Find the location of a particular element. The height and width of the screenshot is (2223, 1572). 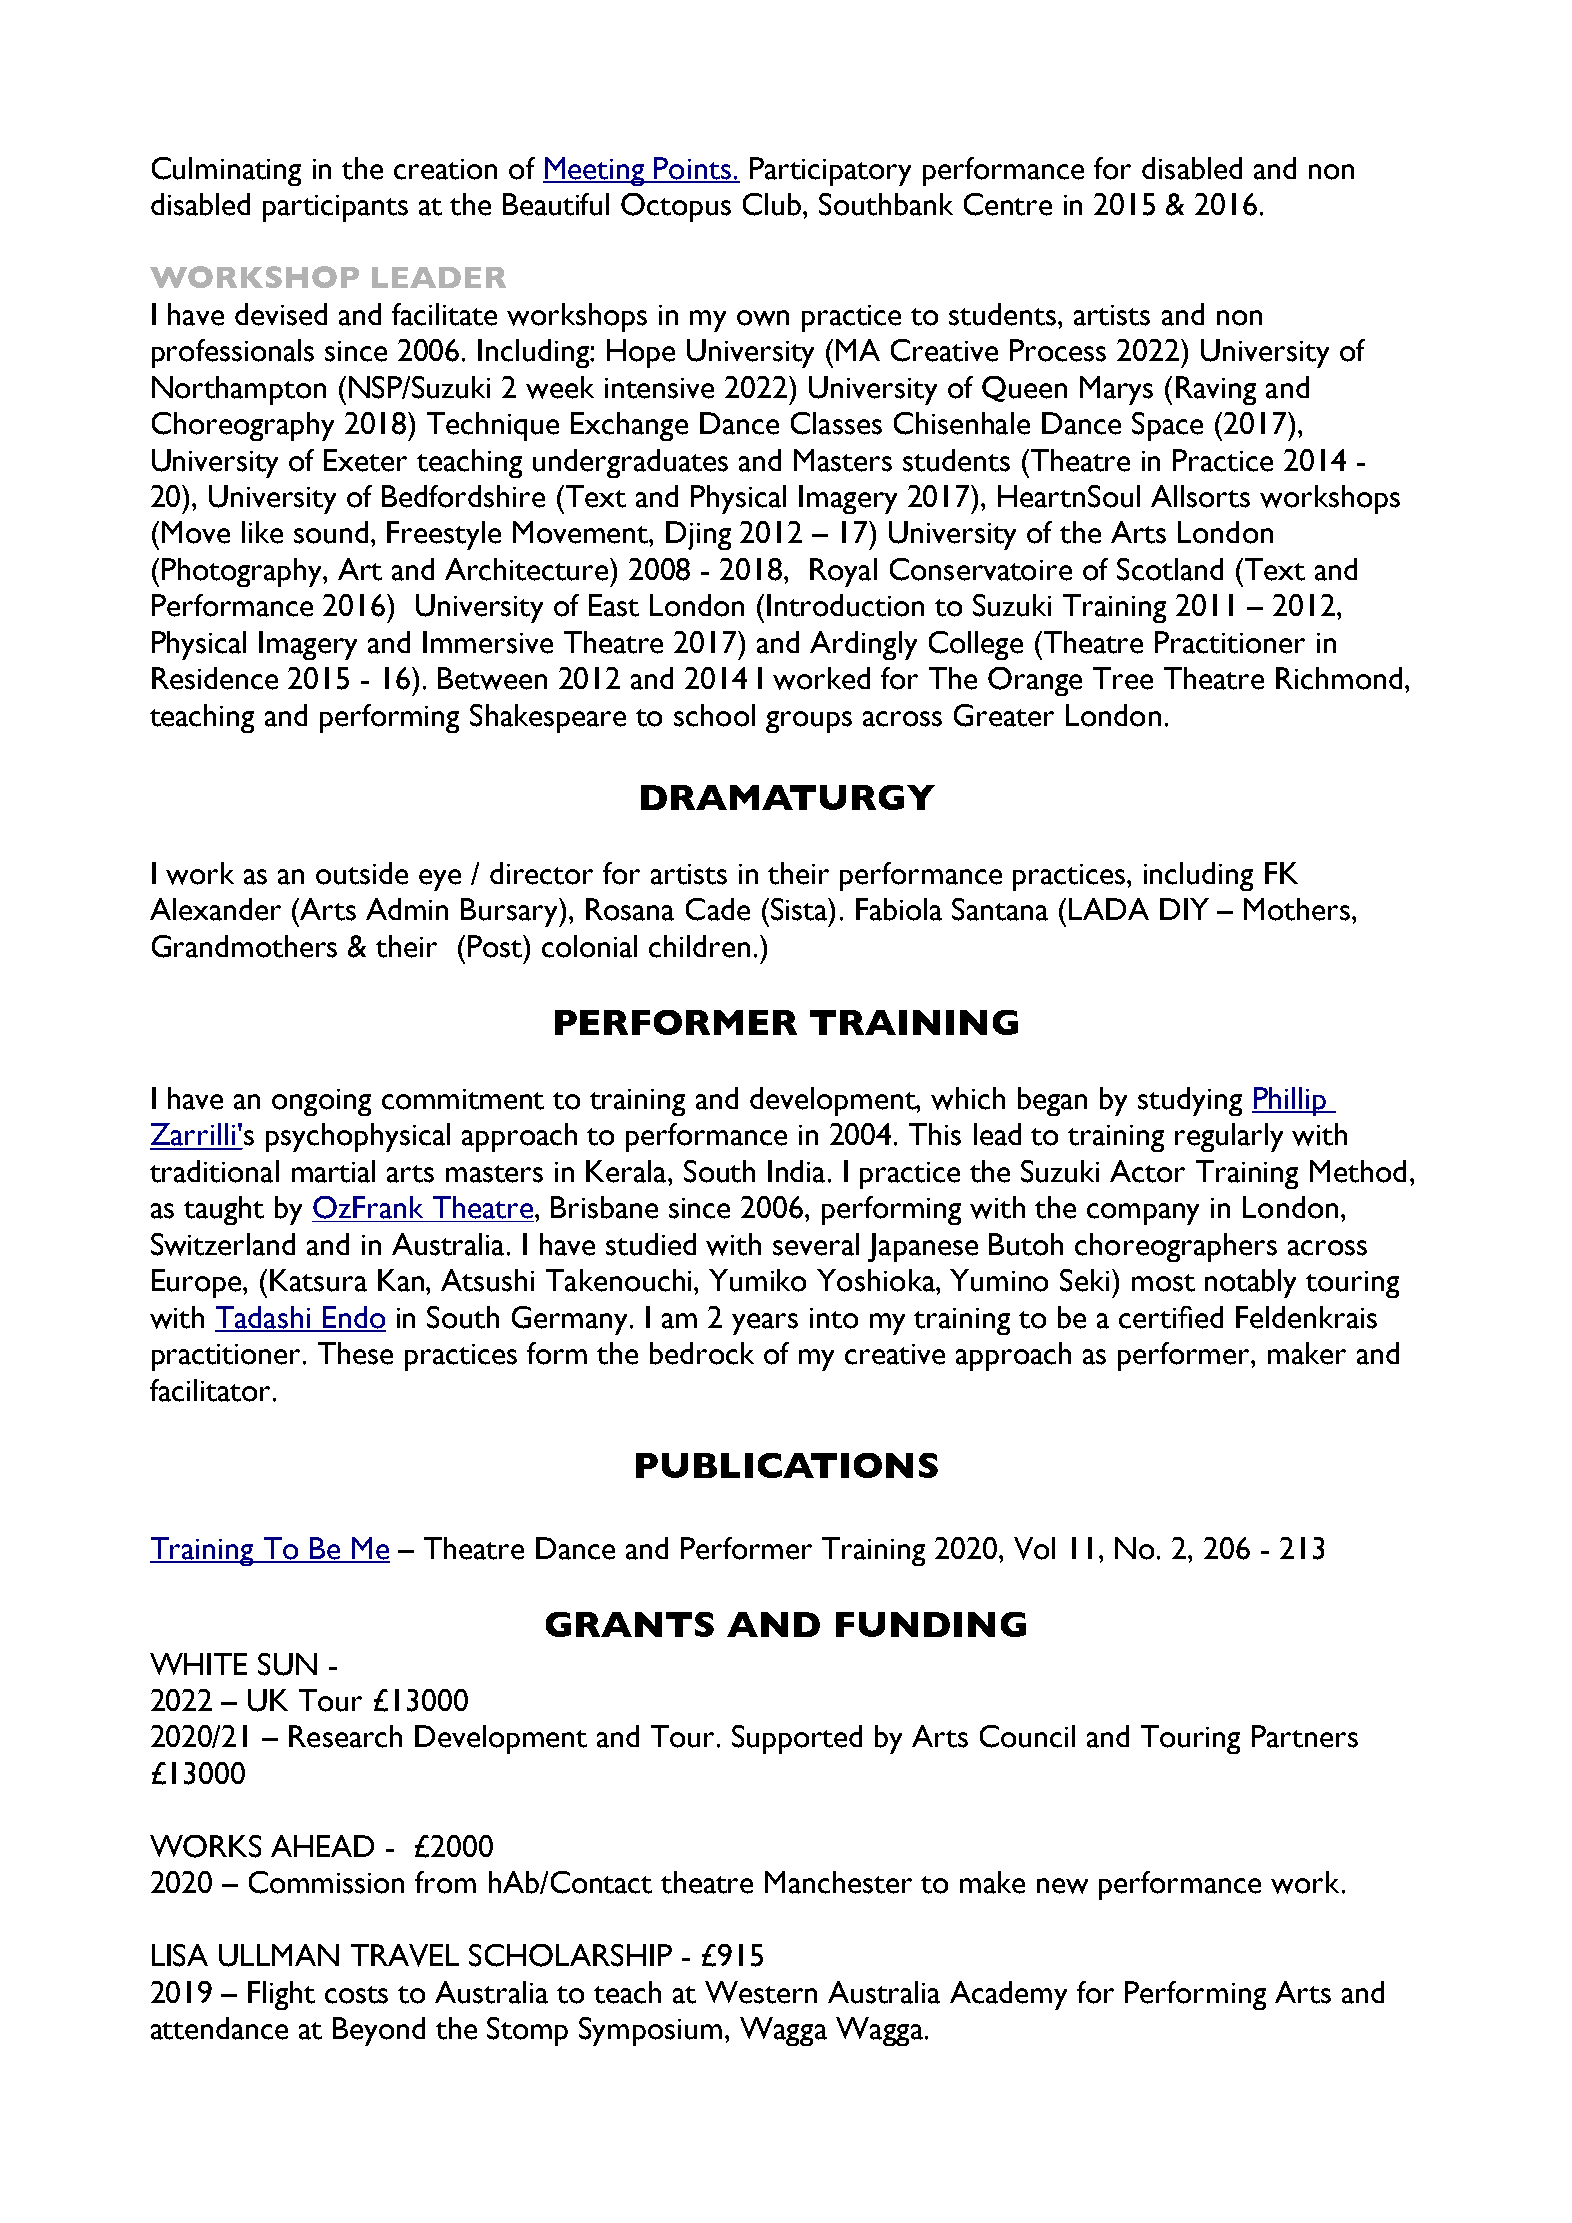

Raving is located at coordinates (1216, 390).
